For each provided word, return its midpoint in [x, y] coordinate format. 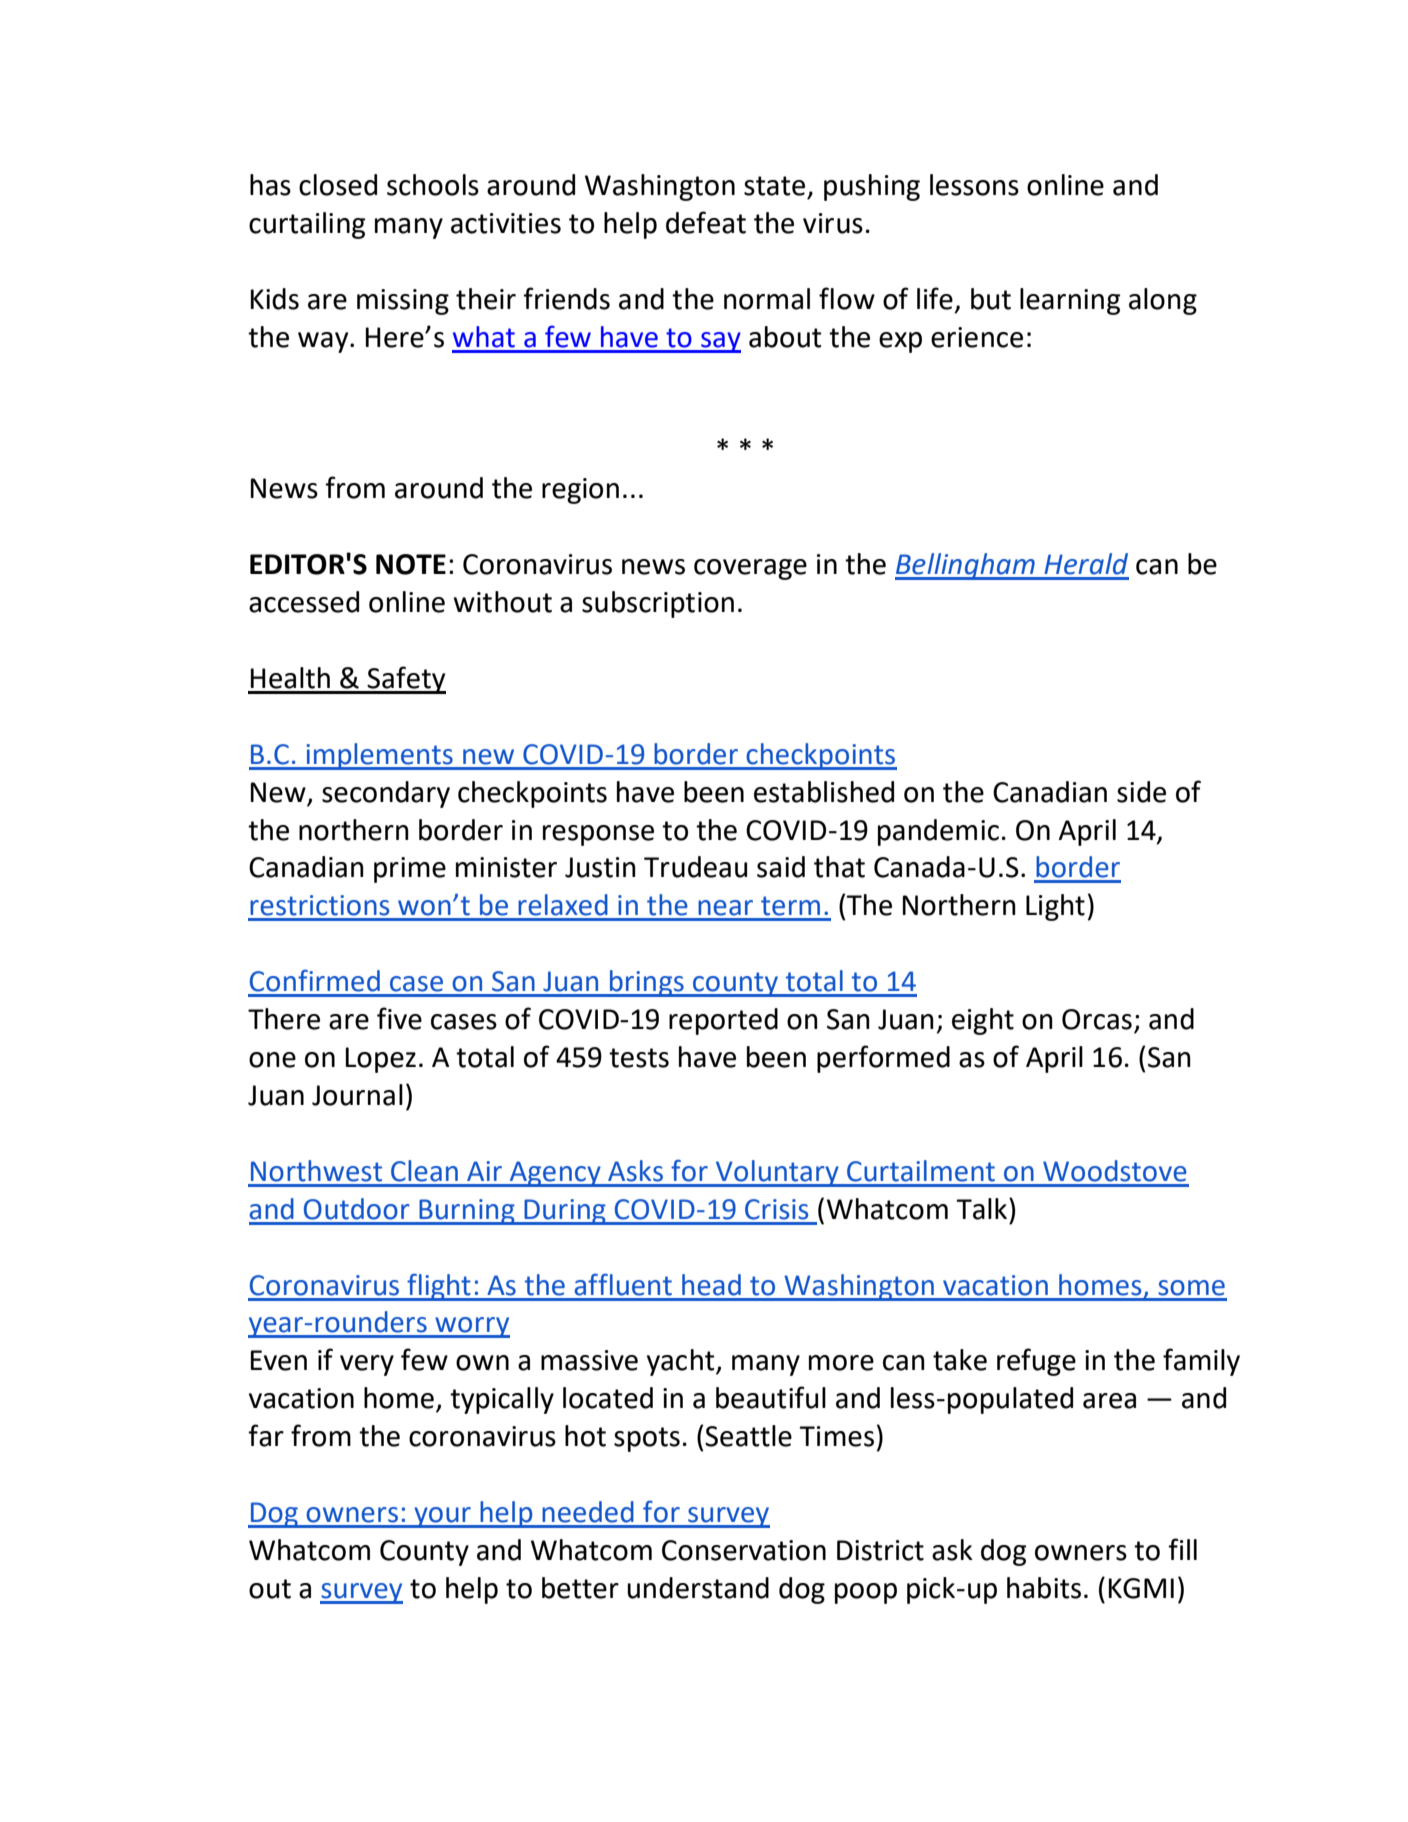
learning [1070, 301]
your [442, 1517]
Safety [406, 680]
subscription [658, 604]
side [1141, 792]
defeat [706, 222]
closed [338, 185]
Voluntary [777, 1173]
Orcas [1097, 1019]
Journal [357, 1095]
